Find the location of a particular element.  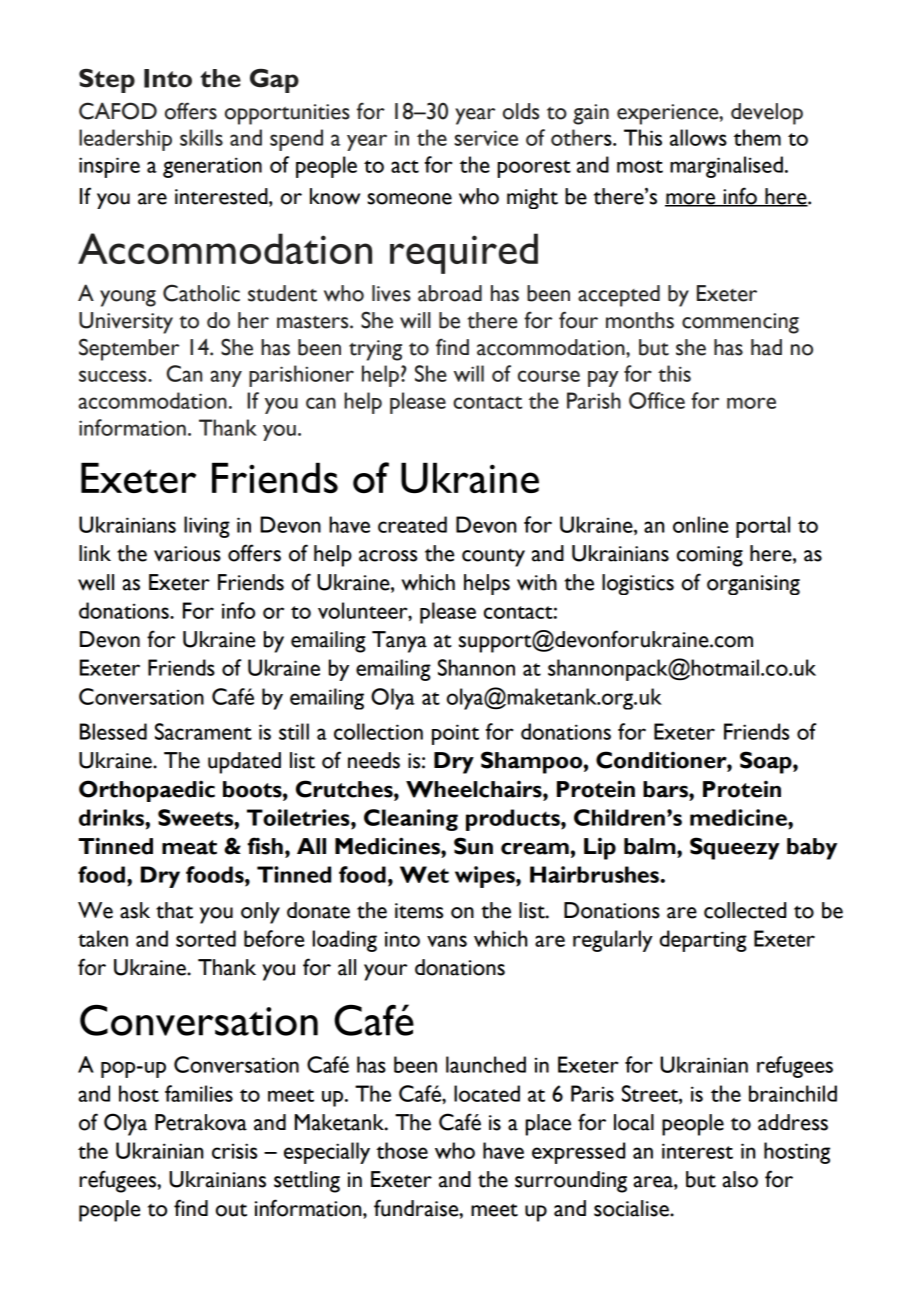

skills is located at coordinates (201, 137).
